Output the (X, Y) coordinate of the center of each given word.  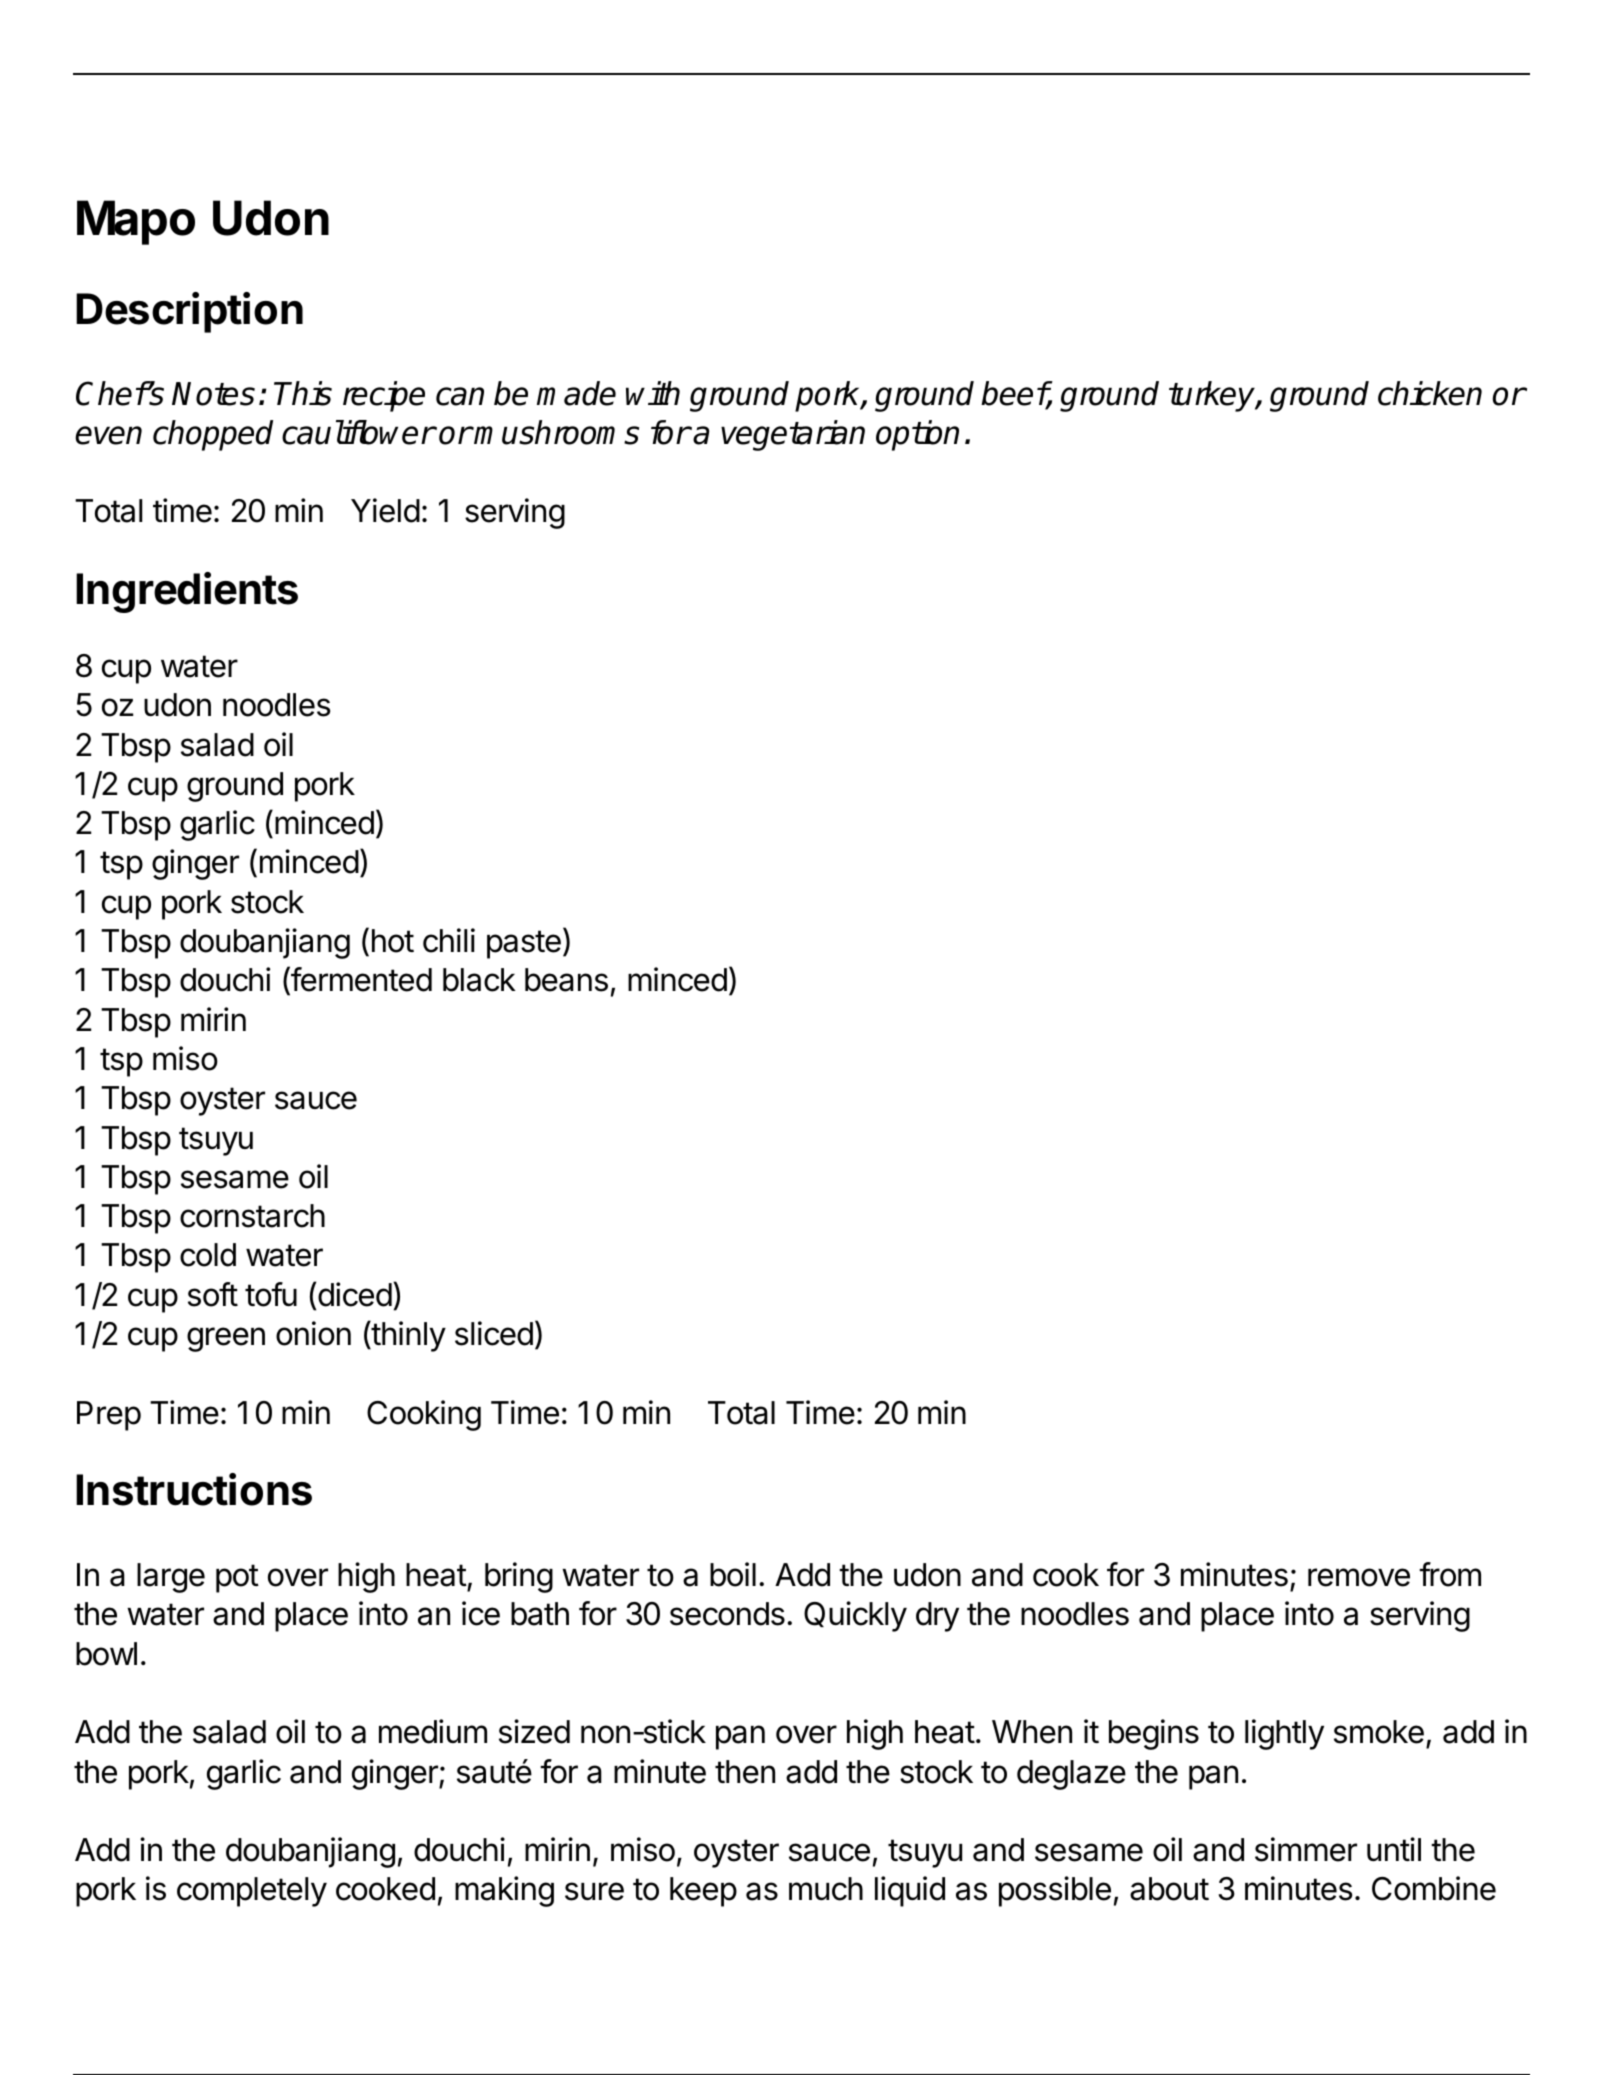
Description (189, 312)
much (826, 1889)
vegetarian (793, 435)
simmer (1306, 1849)
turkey (1213, 396)
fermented (360, 981)
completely (252, 1892)
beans (566, 980)
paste (524, 944)
